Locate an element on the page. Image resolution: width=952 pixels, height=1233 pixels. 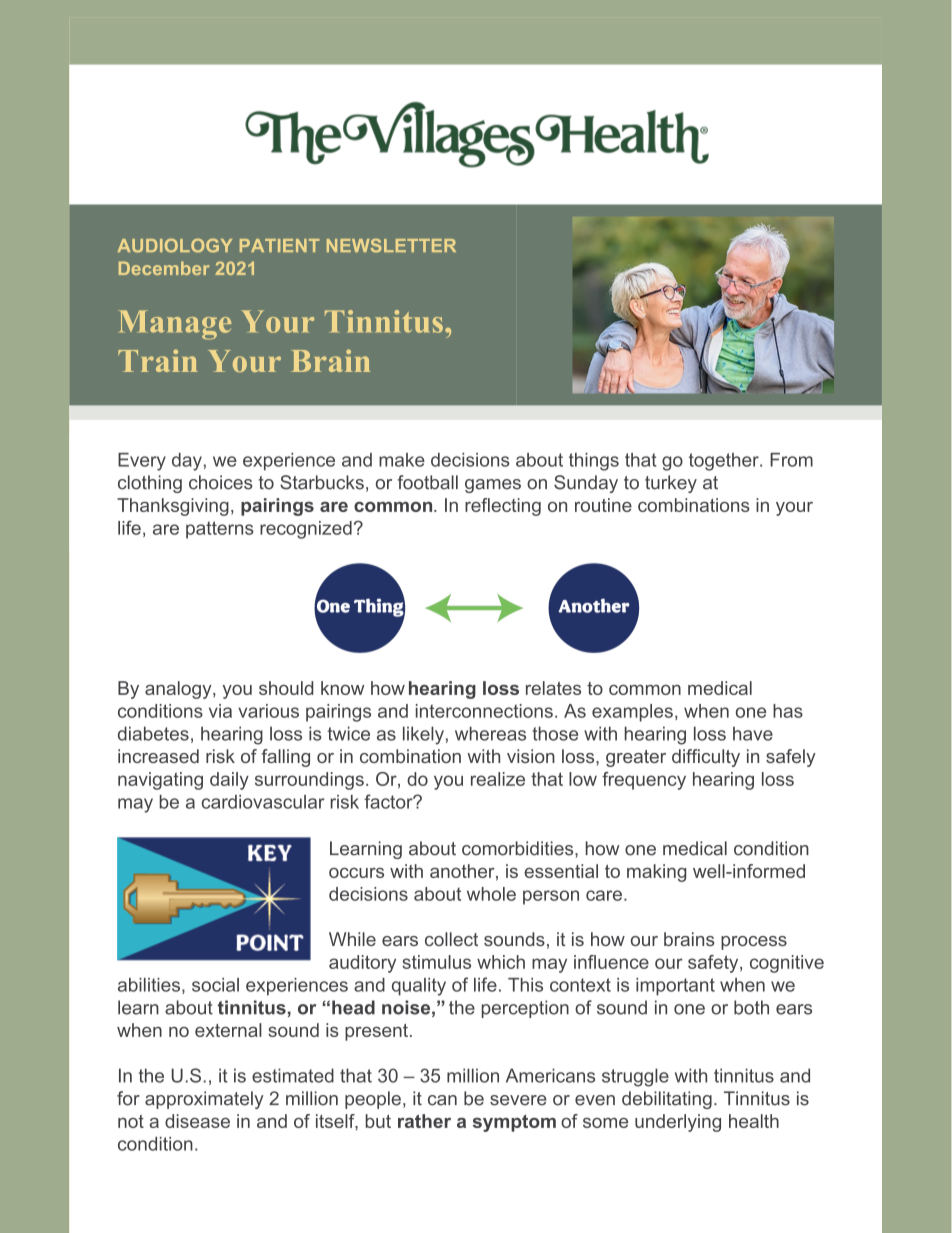
choices is located at coordinates (221, 482).
